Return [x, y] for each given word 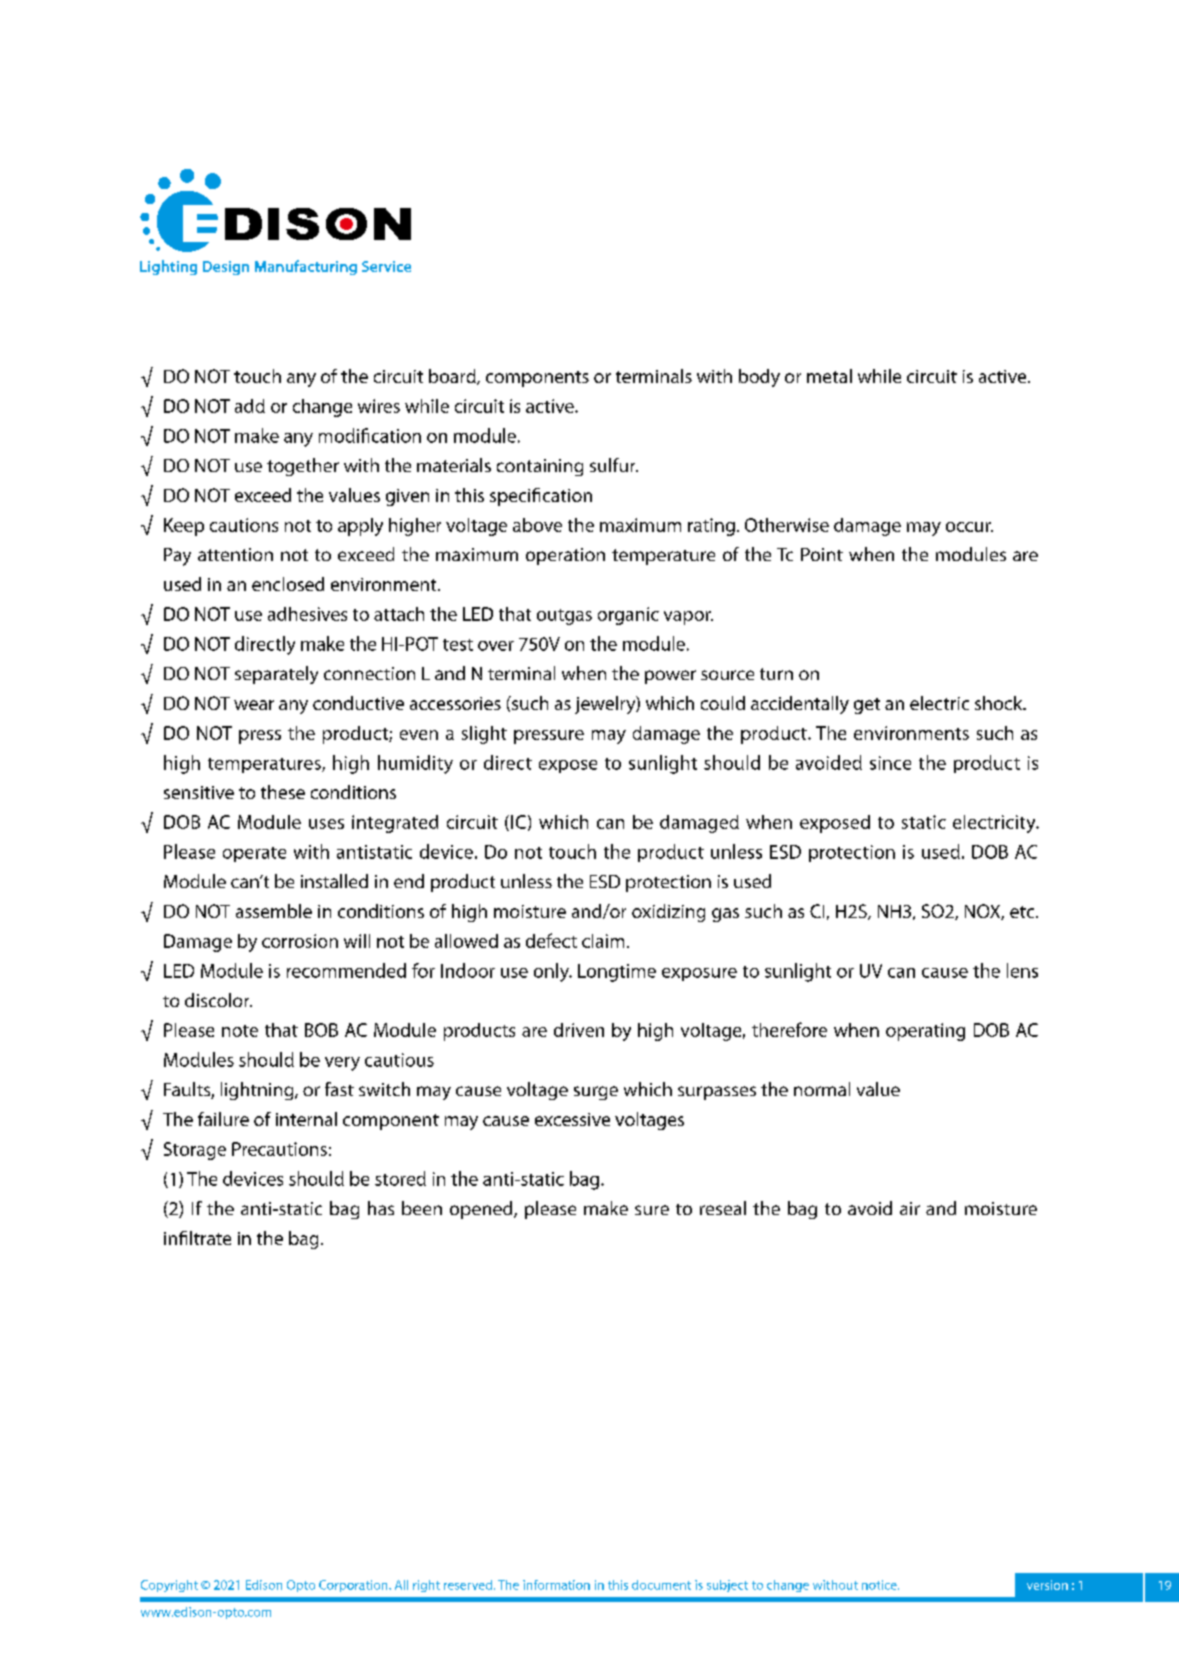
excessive [572, 1119]
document [661, 1585]
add [250, 406]
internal [306, 1119]
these [283, 792]
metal [829, 376]
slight [484, 735]
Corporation [354, 1586]
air [910, 1208]
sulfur [614, 465]
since [890, 763]
